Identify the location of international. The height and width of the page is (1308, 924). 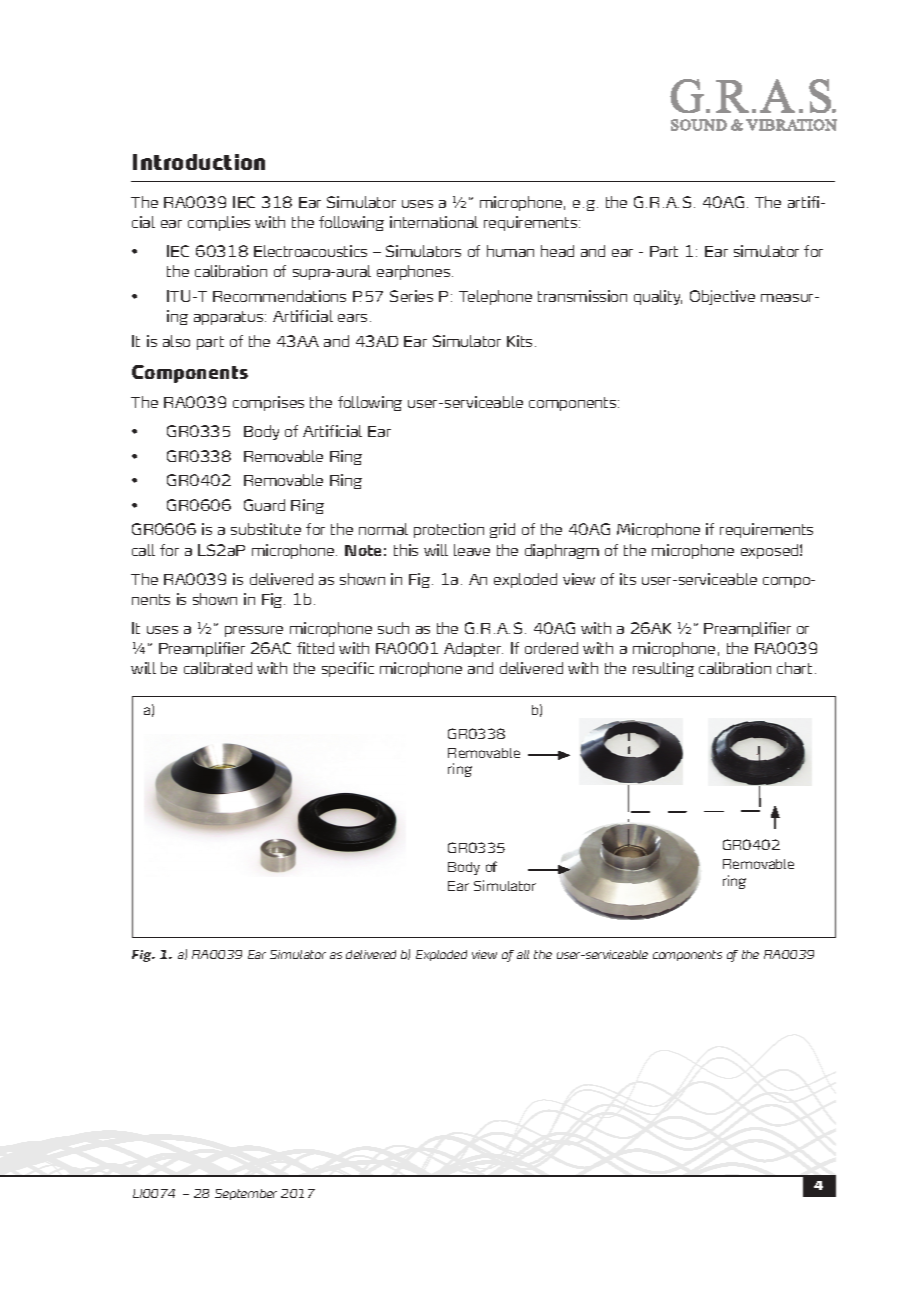
(434, 222).
